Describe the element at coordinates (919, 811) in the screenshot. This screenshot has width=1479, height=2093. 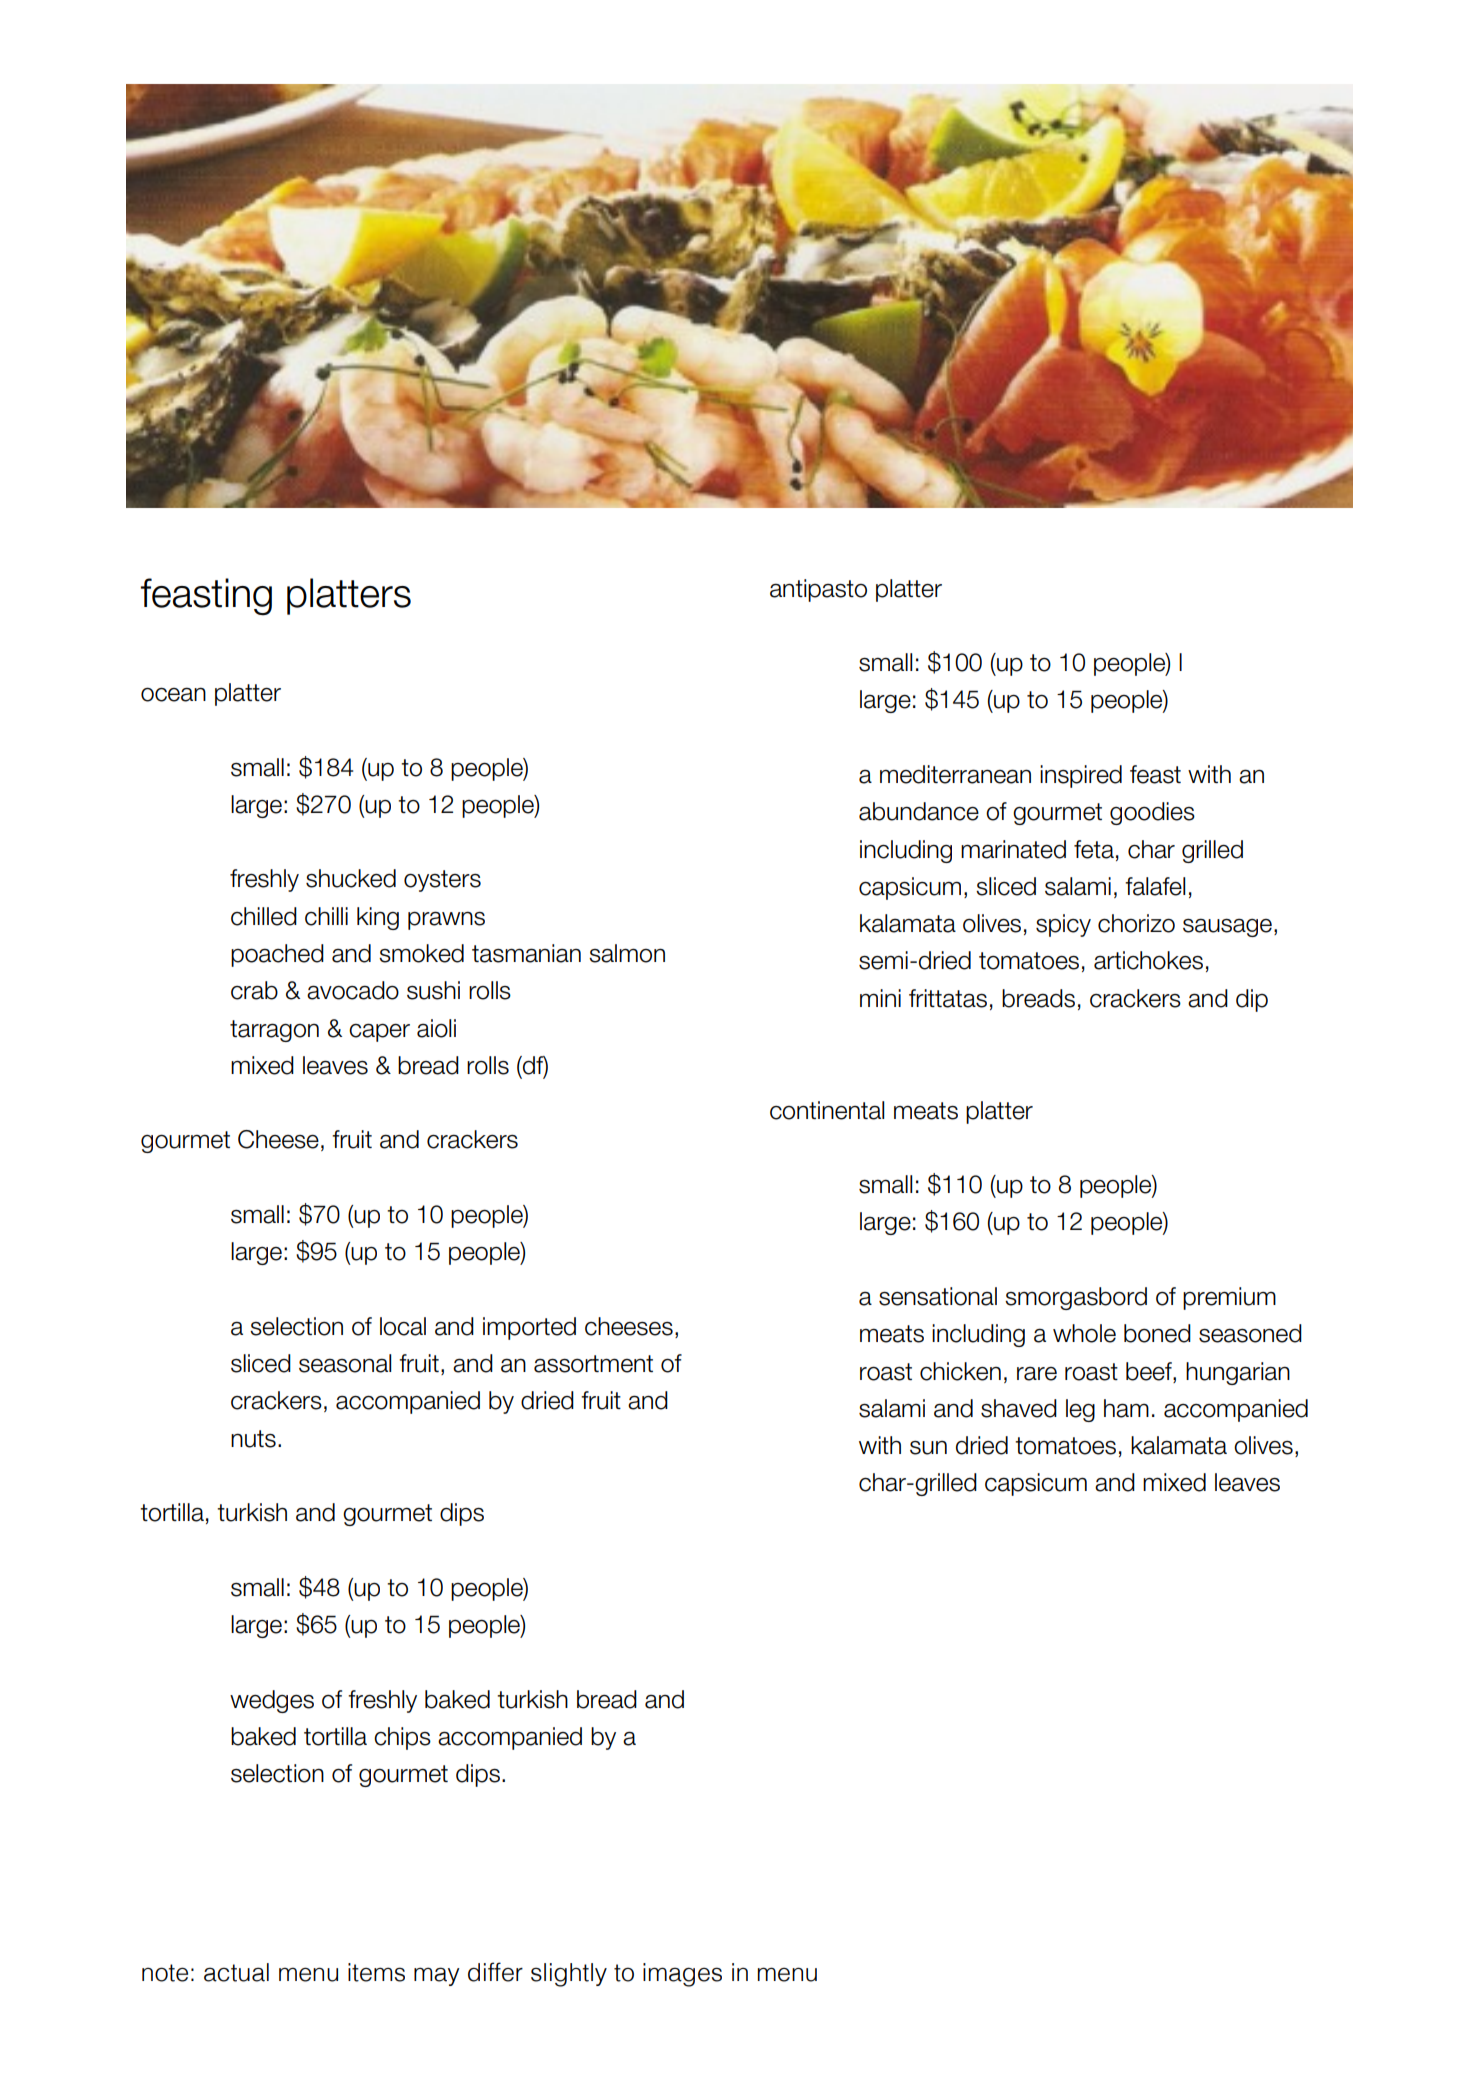
I see `abundance` at that location.
